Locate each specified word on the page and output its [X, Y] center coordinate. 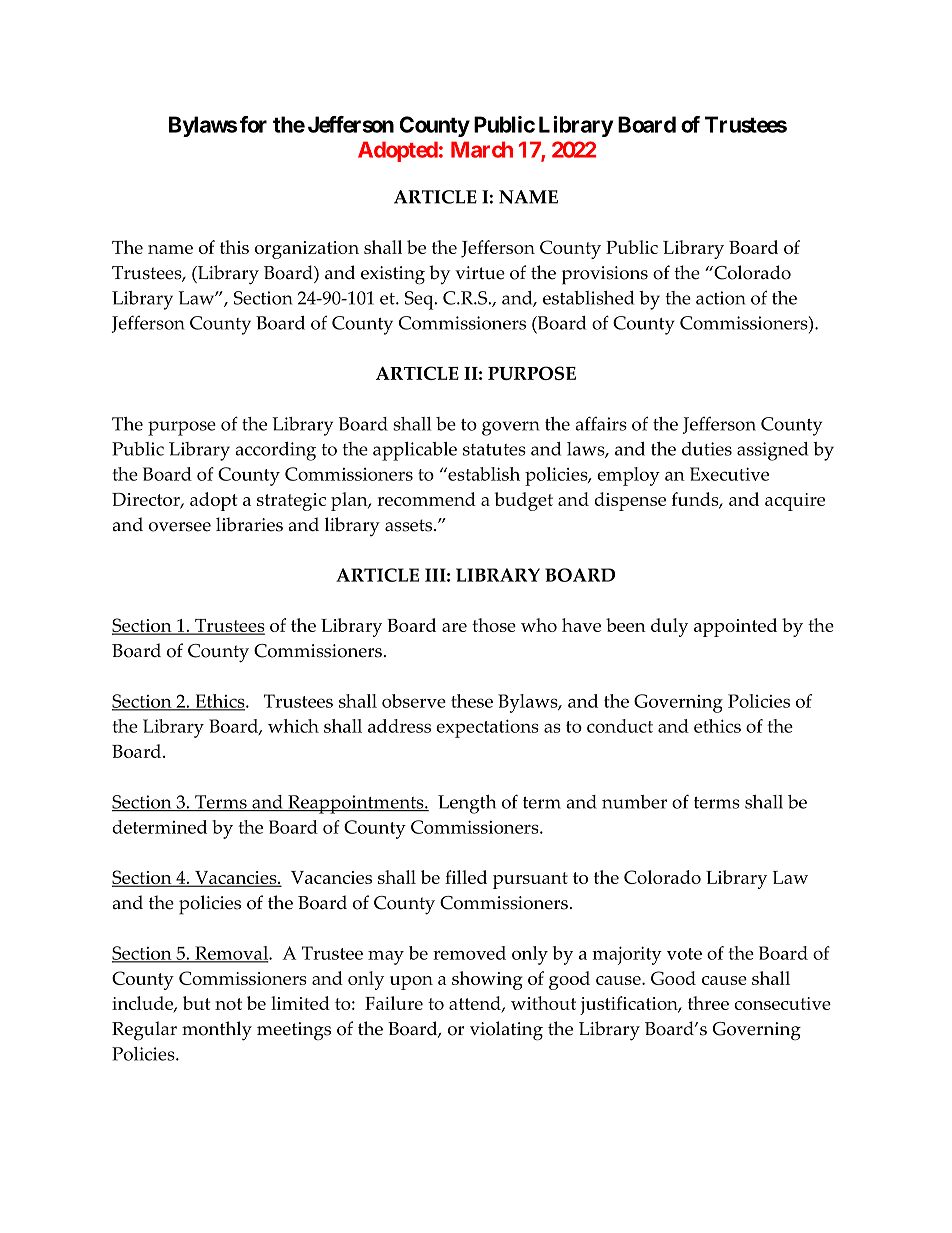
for [253, 124]
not [228, 1004]
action [721, 298]
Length [467, 804]
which [293, 726]
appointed [735, 627]
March [482, 149]
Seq [420, 300]
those [494, 625]
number [634, 802]
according [275, 451]
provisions [605, 275]
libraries [249, 524]
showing [487, 980]
